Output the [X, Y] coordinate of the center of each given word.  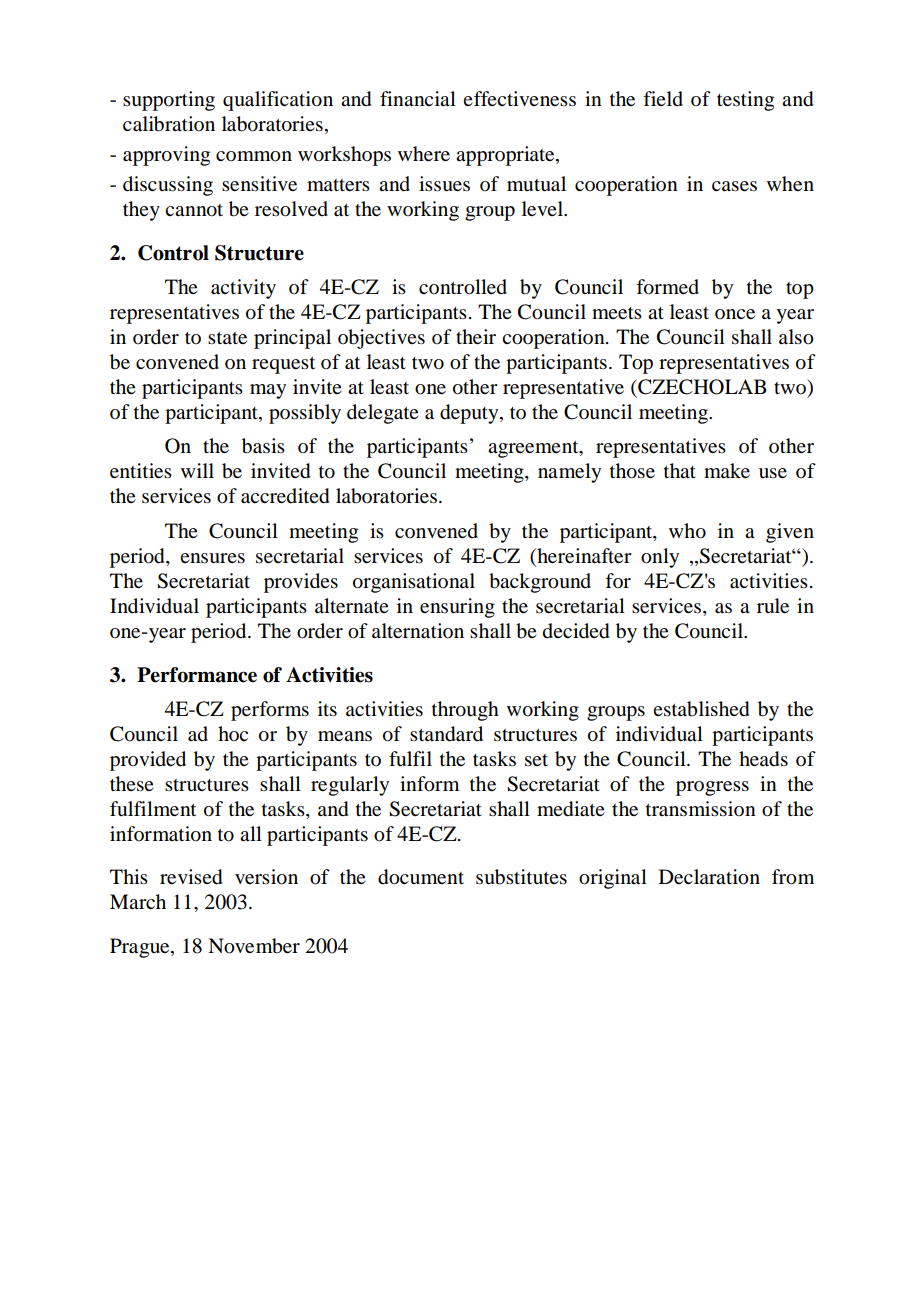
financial [418, 99]
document [421, 877]
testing [745, 101]
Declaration [709, 877]
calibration [169, 124]
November [254, 946]
